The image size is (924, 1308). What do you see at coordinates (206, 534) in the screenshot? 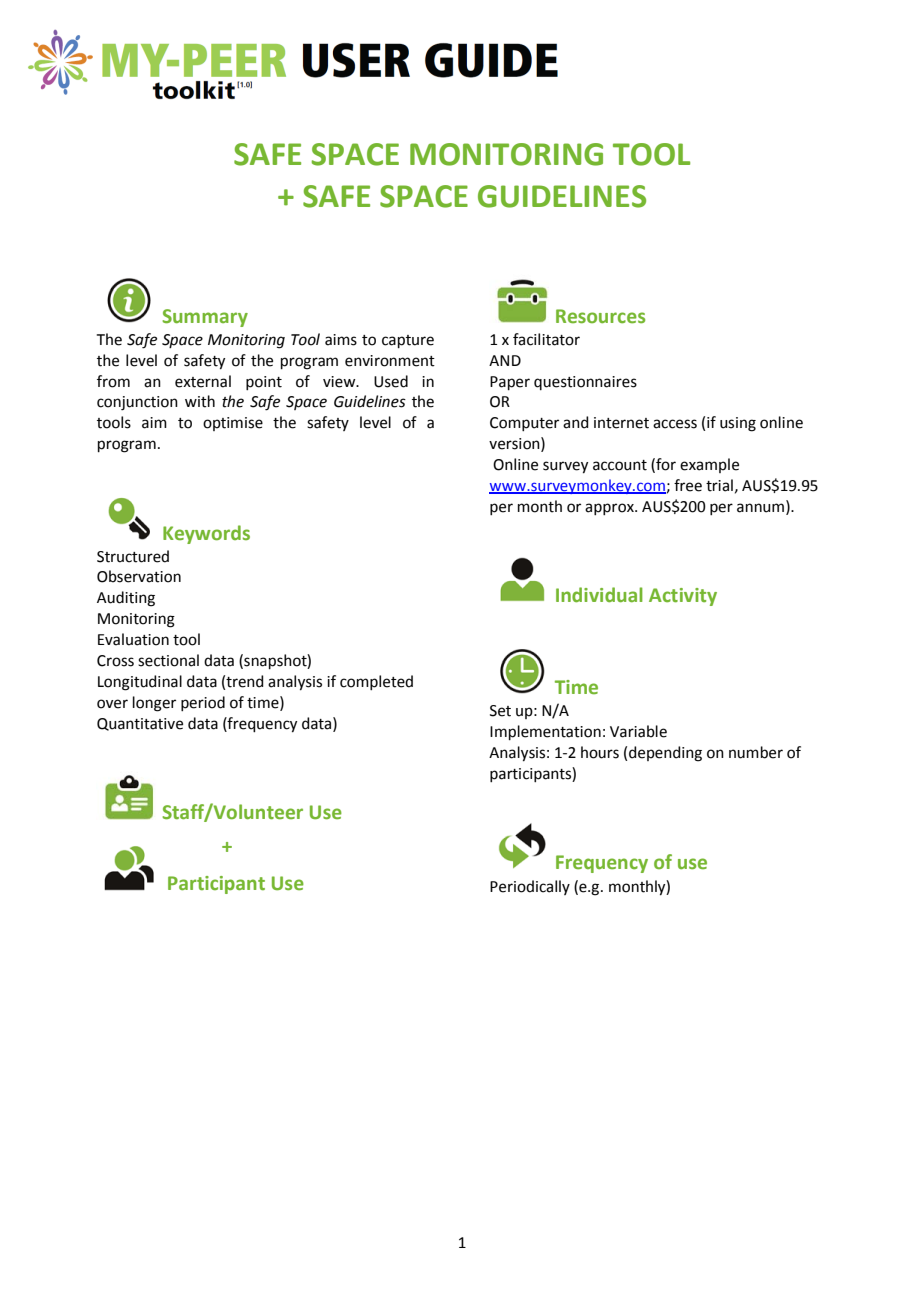
I see `Keywords` at bounding box center [206, 534].
